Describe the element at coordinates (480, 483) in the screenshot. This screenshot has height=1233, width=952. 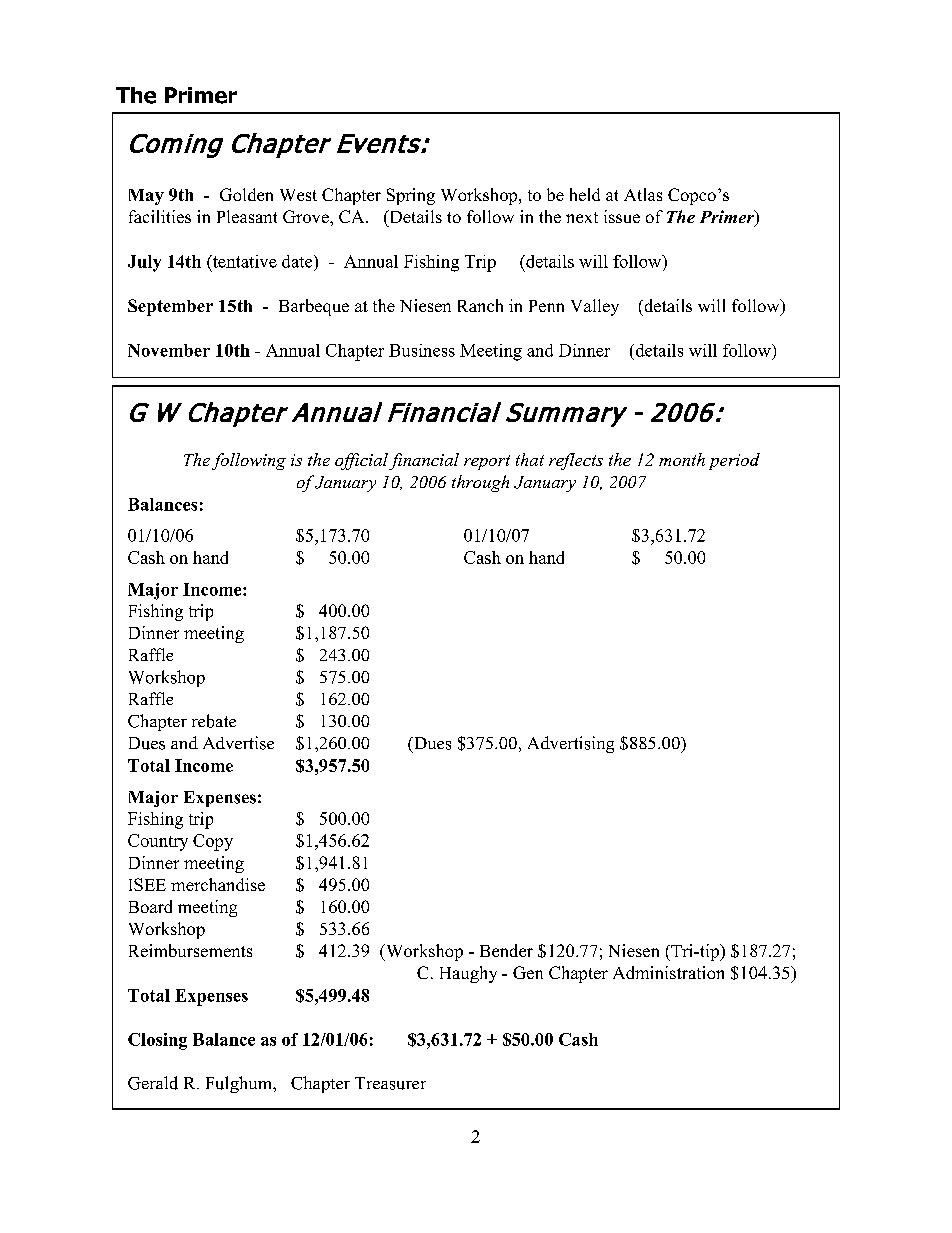
I see `through` at that location.
